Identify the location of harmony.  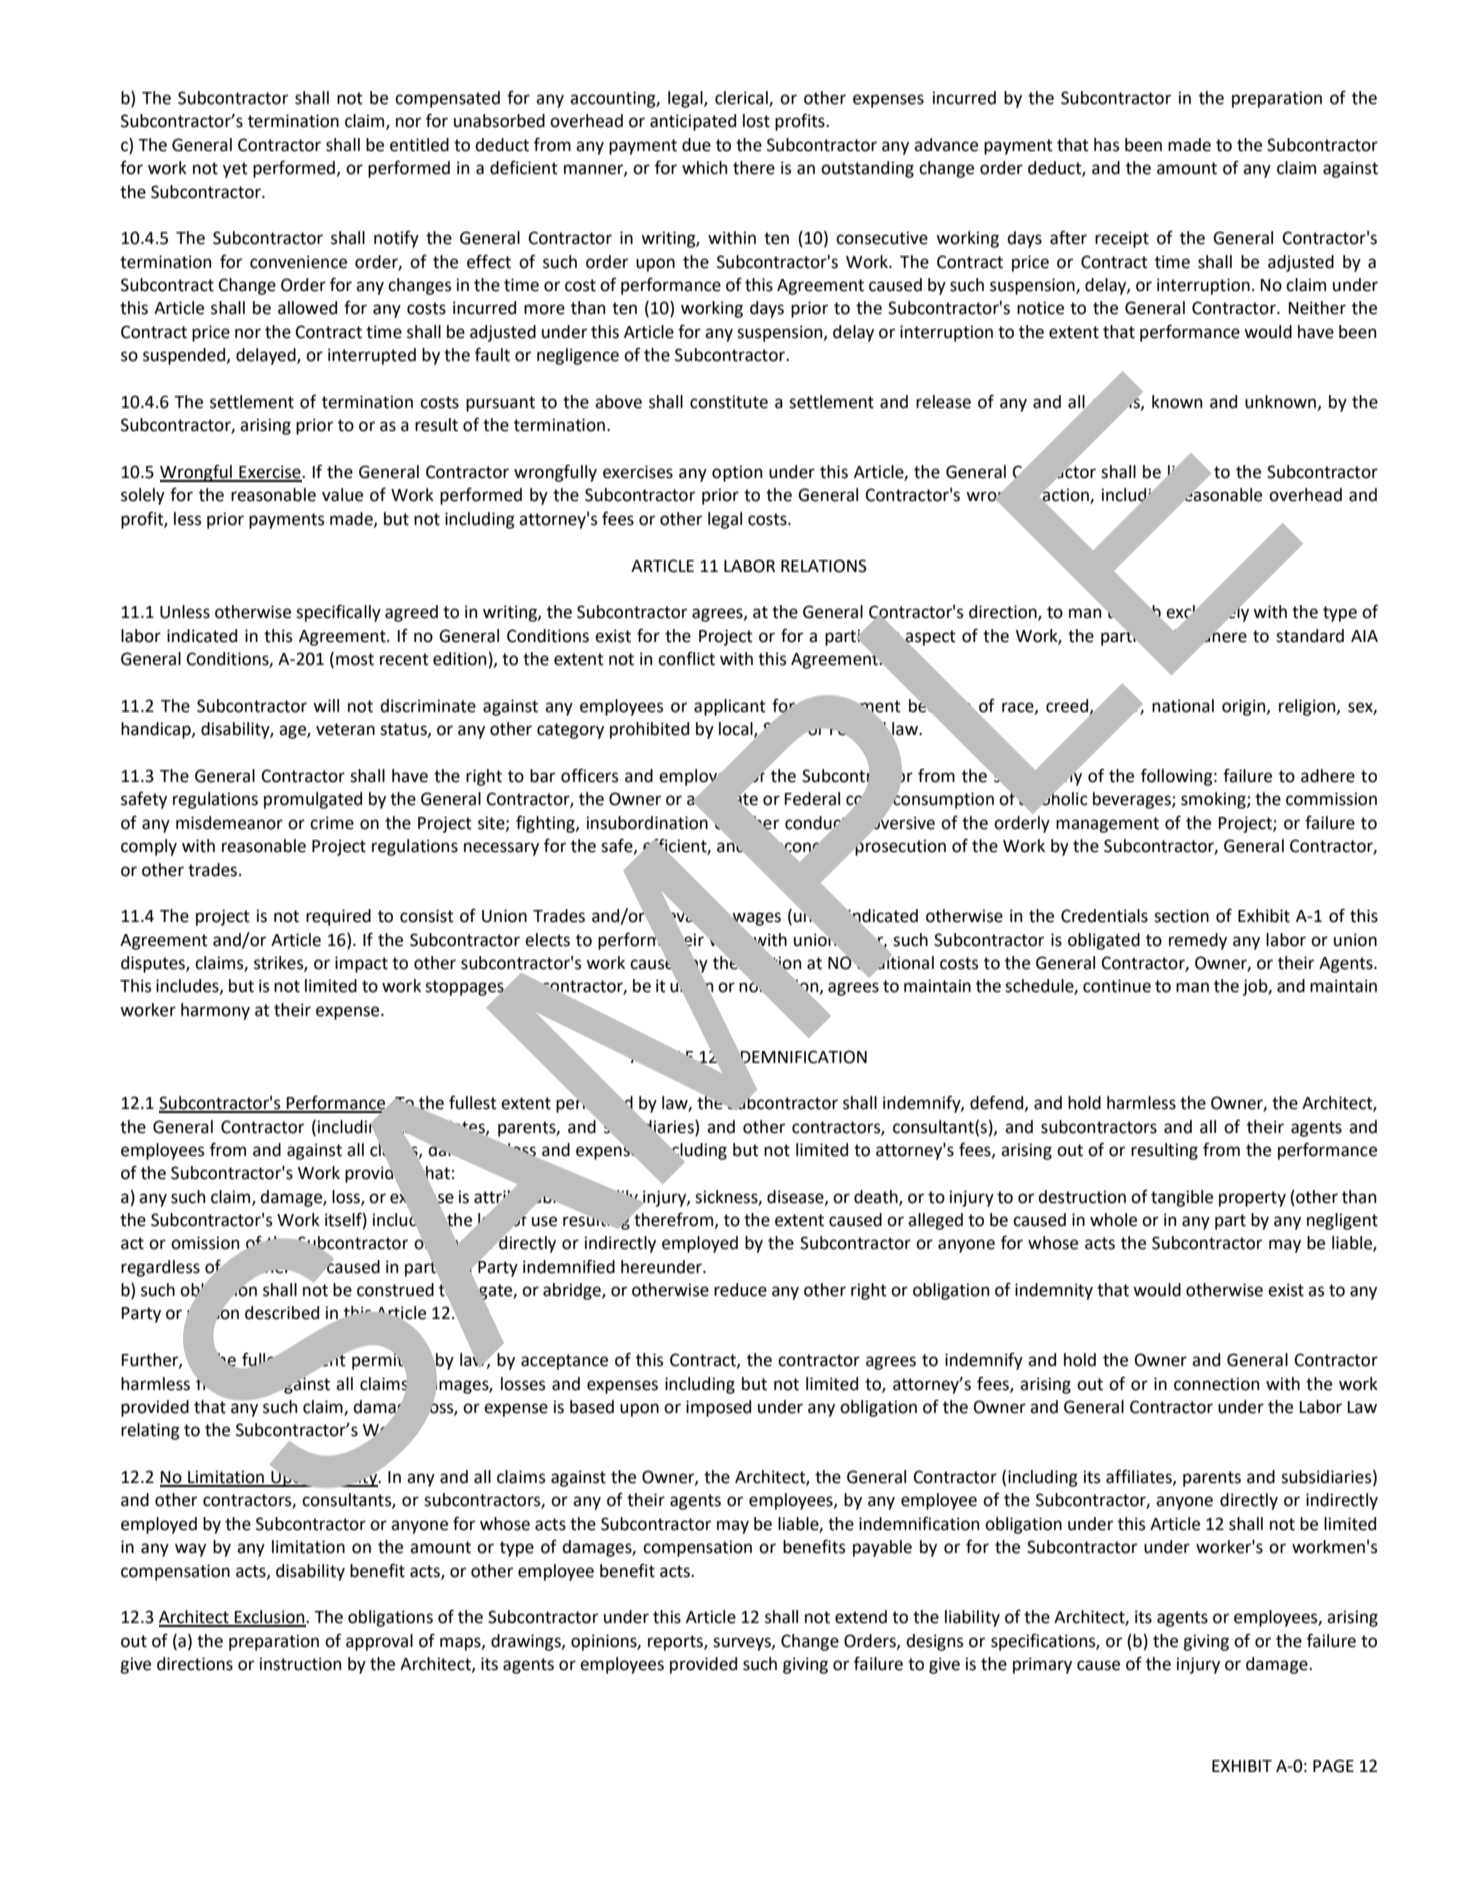
(215, 1011).
